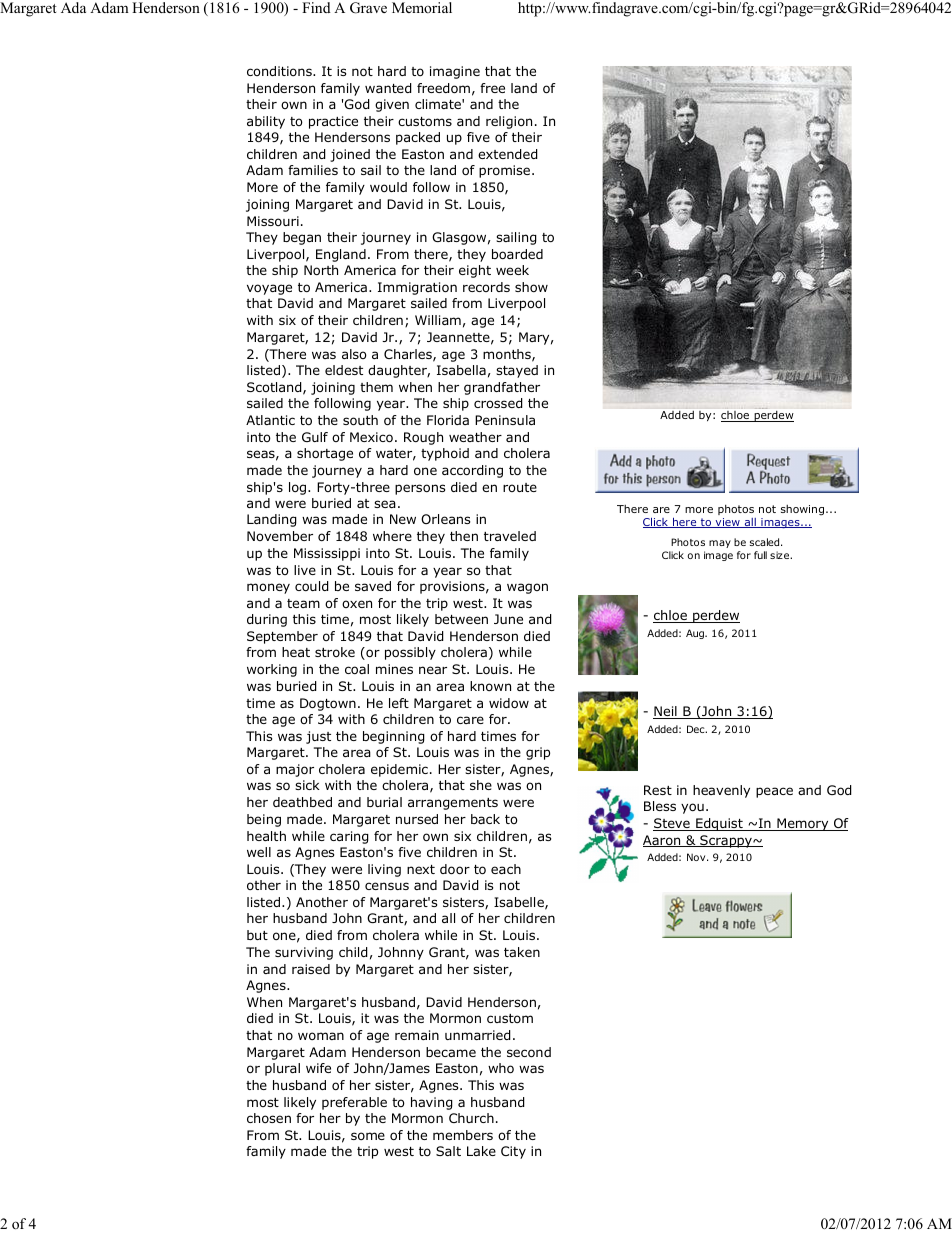  What do you see at coordinates (509, 122) in the document?
I see `religion` at bounding box center [509, 122].
